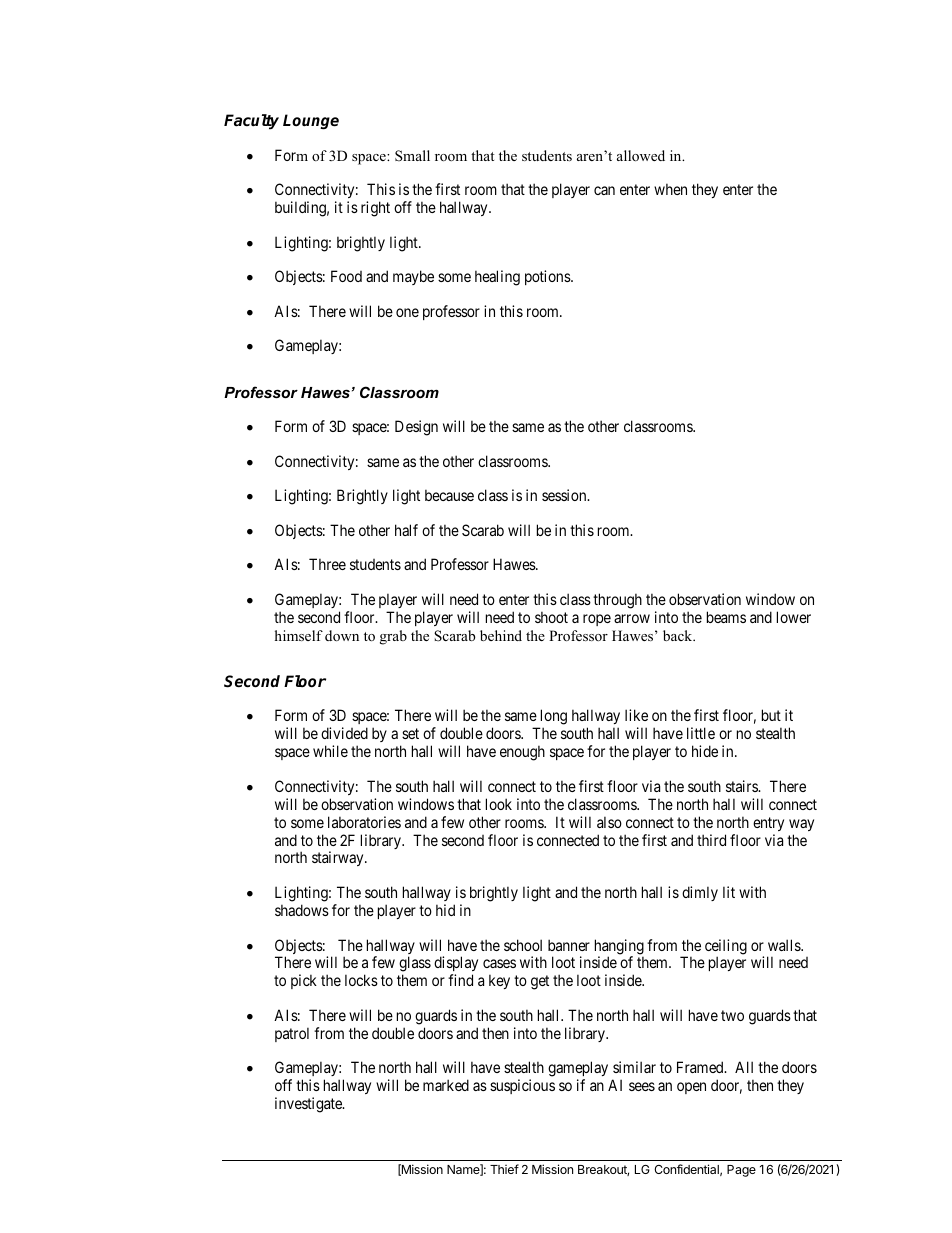 The image size is (952, 1233). Describe the element at coordinates (309, 1105) in the page. I see `investigate` at that location.
